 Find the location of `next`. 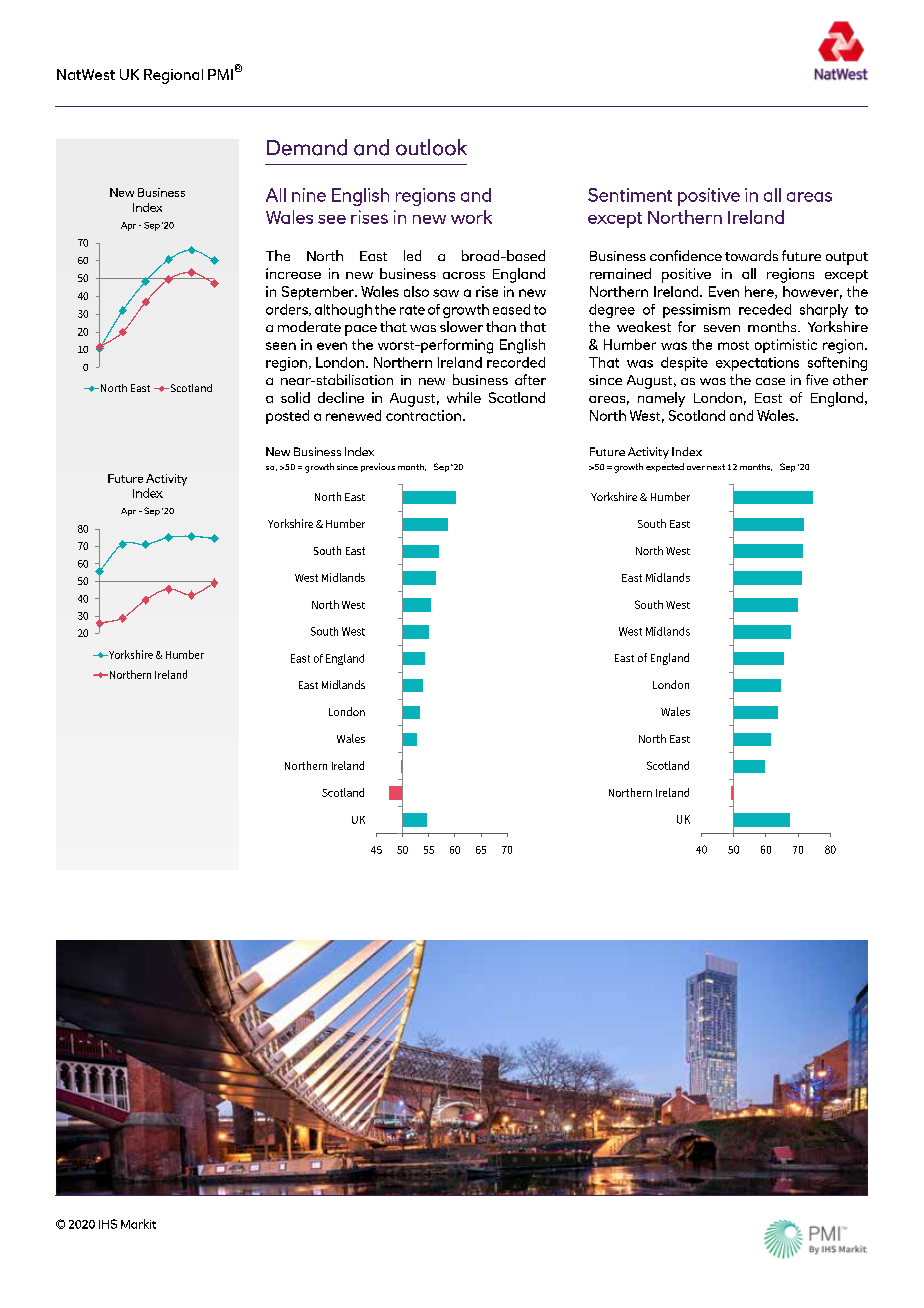

next is located at coordinates (716, 467).
